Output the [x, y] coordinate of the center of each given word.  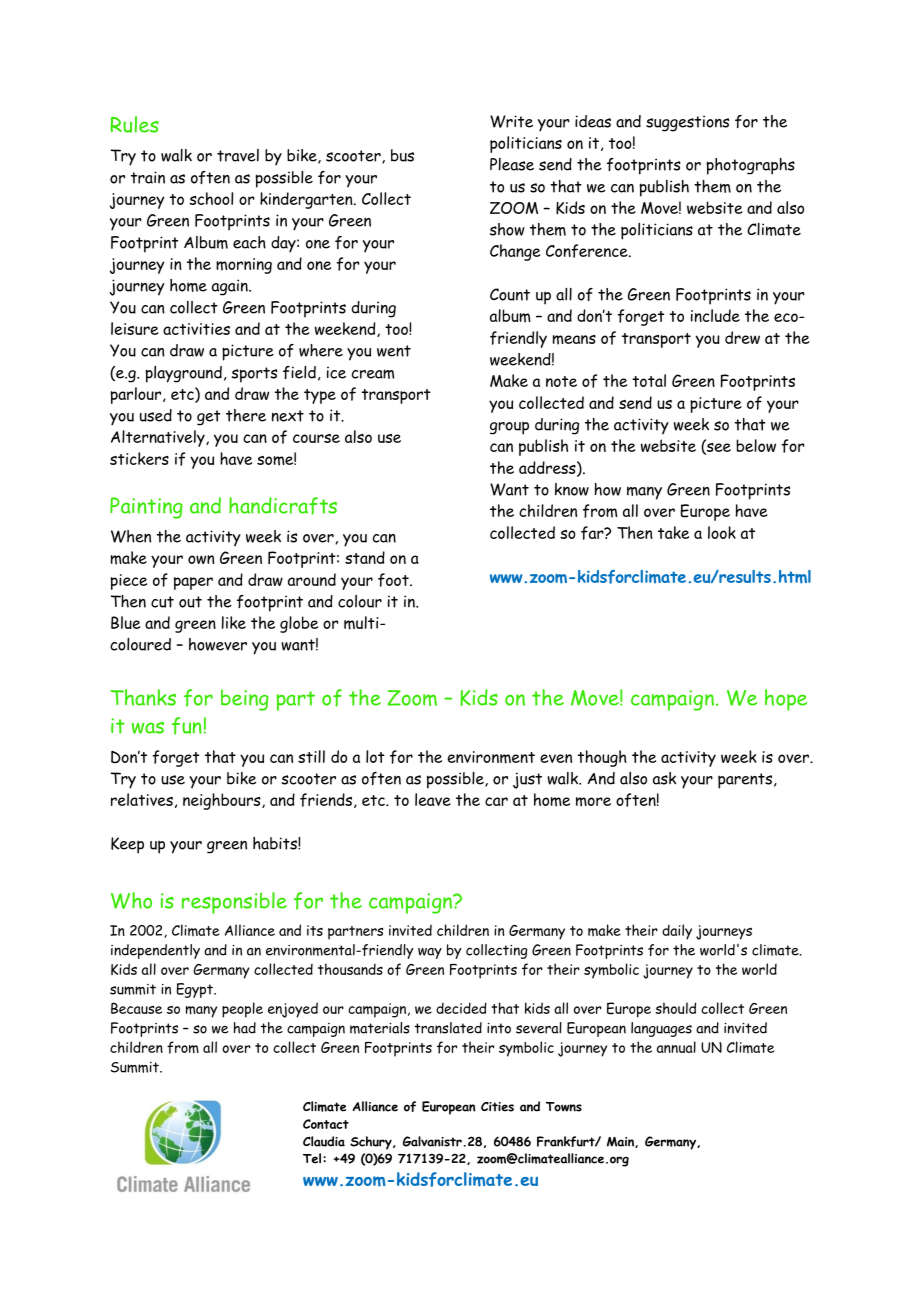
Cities [497, 1107]
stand [365, 557]
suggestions [687, 123]
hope [786, 700]
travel [238, 155]
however [218, 644]
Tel [312, 1158]
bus [402, 155]
